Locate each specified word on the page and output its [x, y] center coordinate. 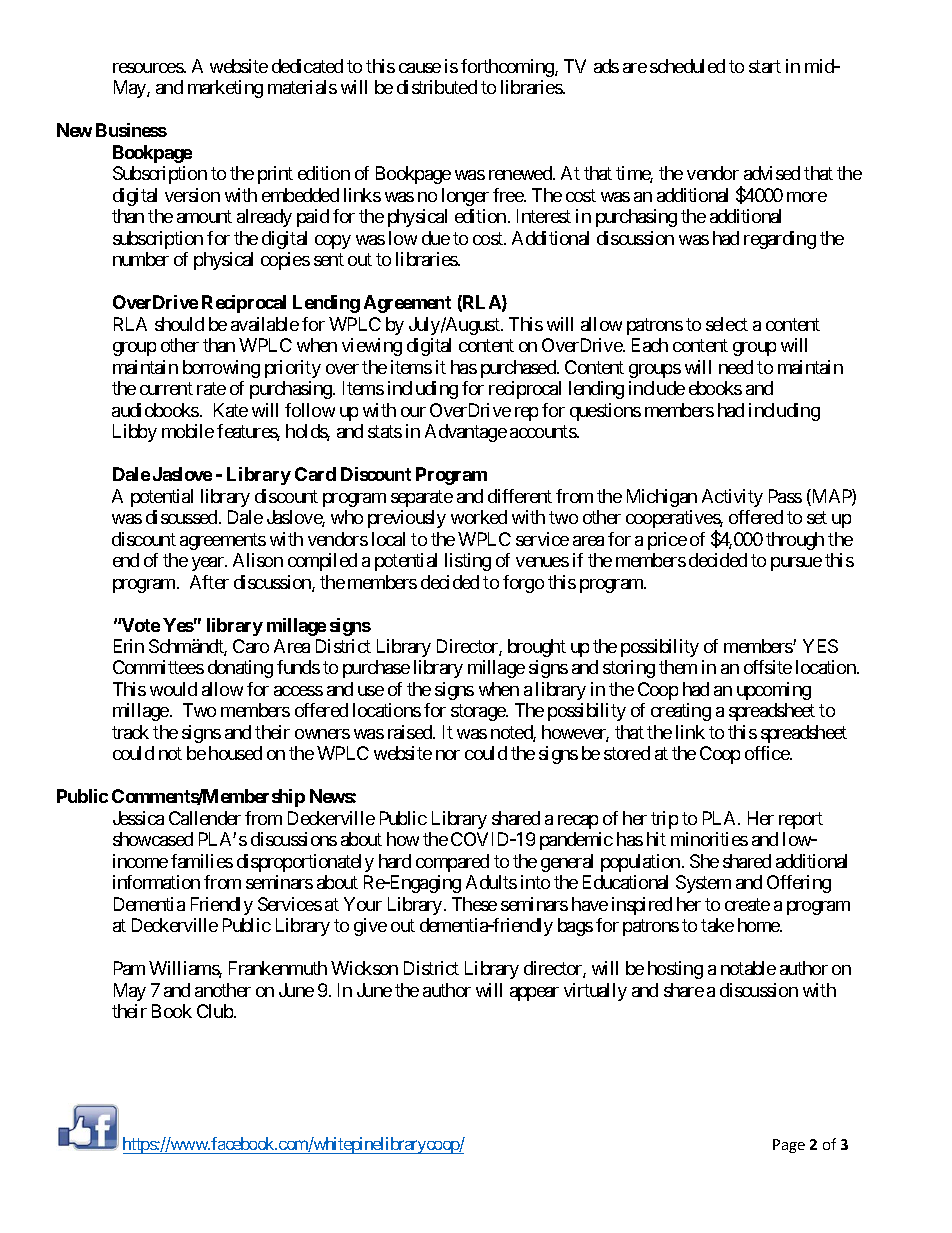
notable [748, 968]
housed [235, 753]
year [209, 564]
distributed [437, 87]
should [179, 324]
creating [681, 712]
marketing [225, 89]
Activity [732, 498]
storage [479, 713]
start [765, 66]
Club [215, 1011]
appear [534, 994]
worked [479, 517]
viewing [372, 347]
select [727, 324]
